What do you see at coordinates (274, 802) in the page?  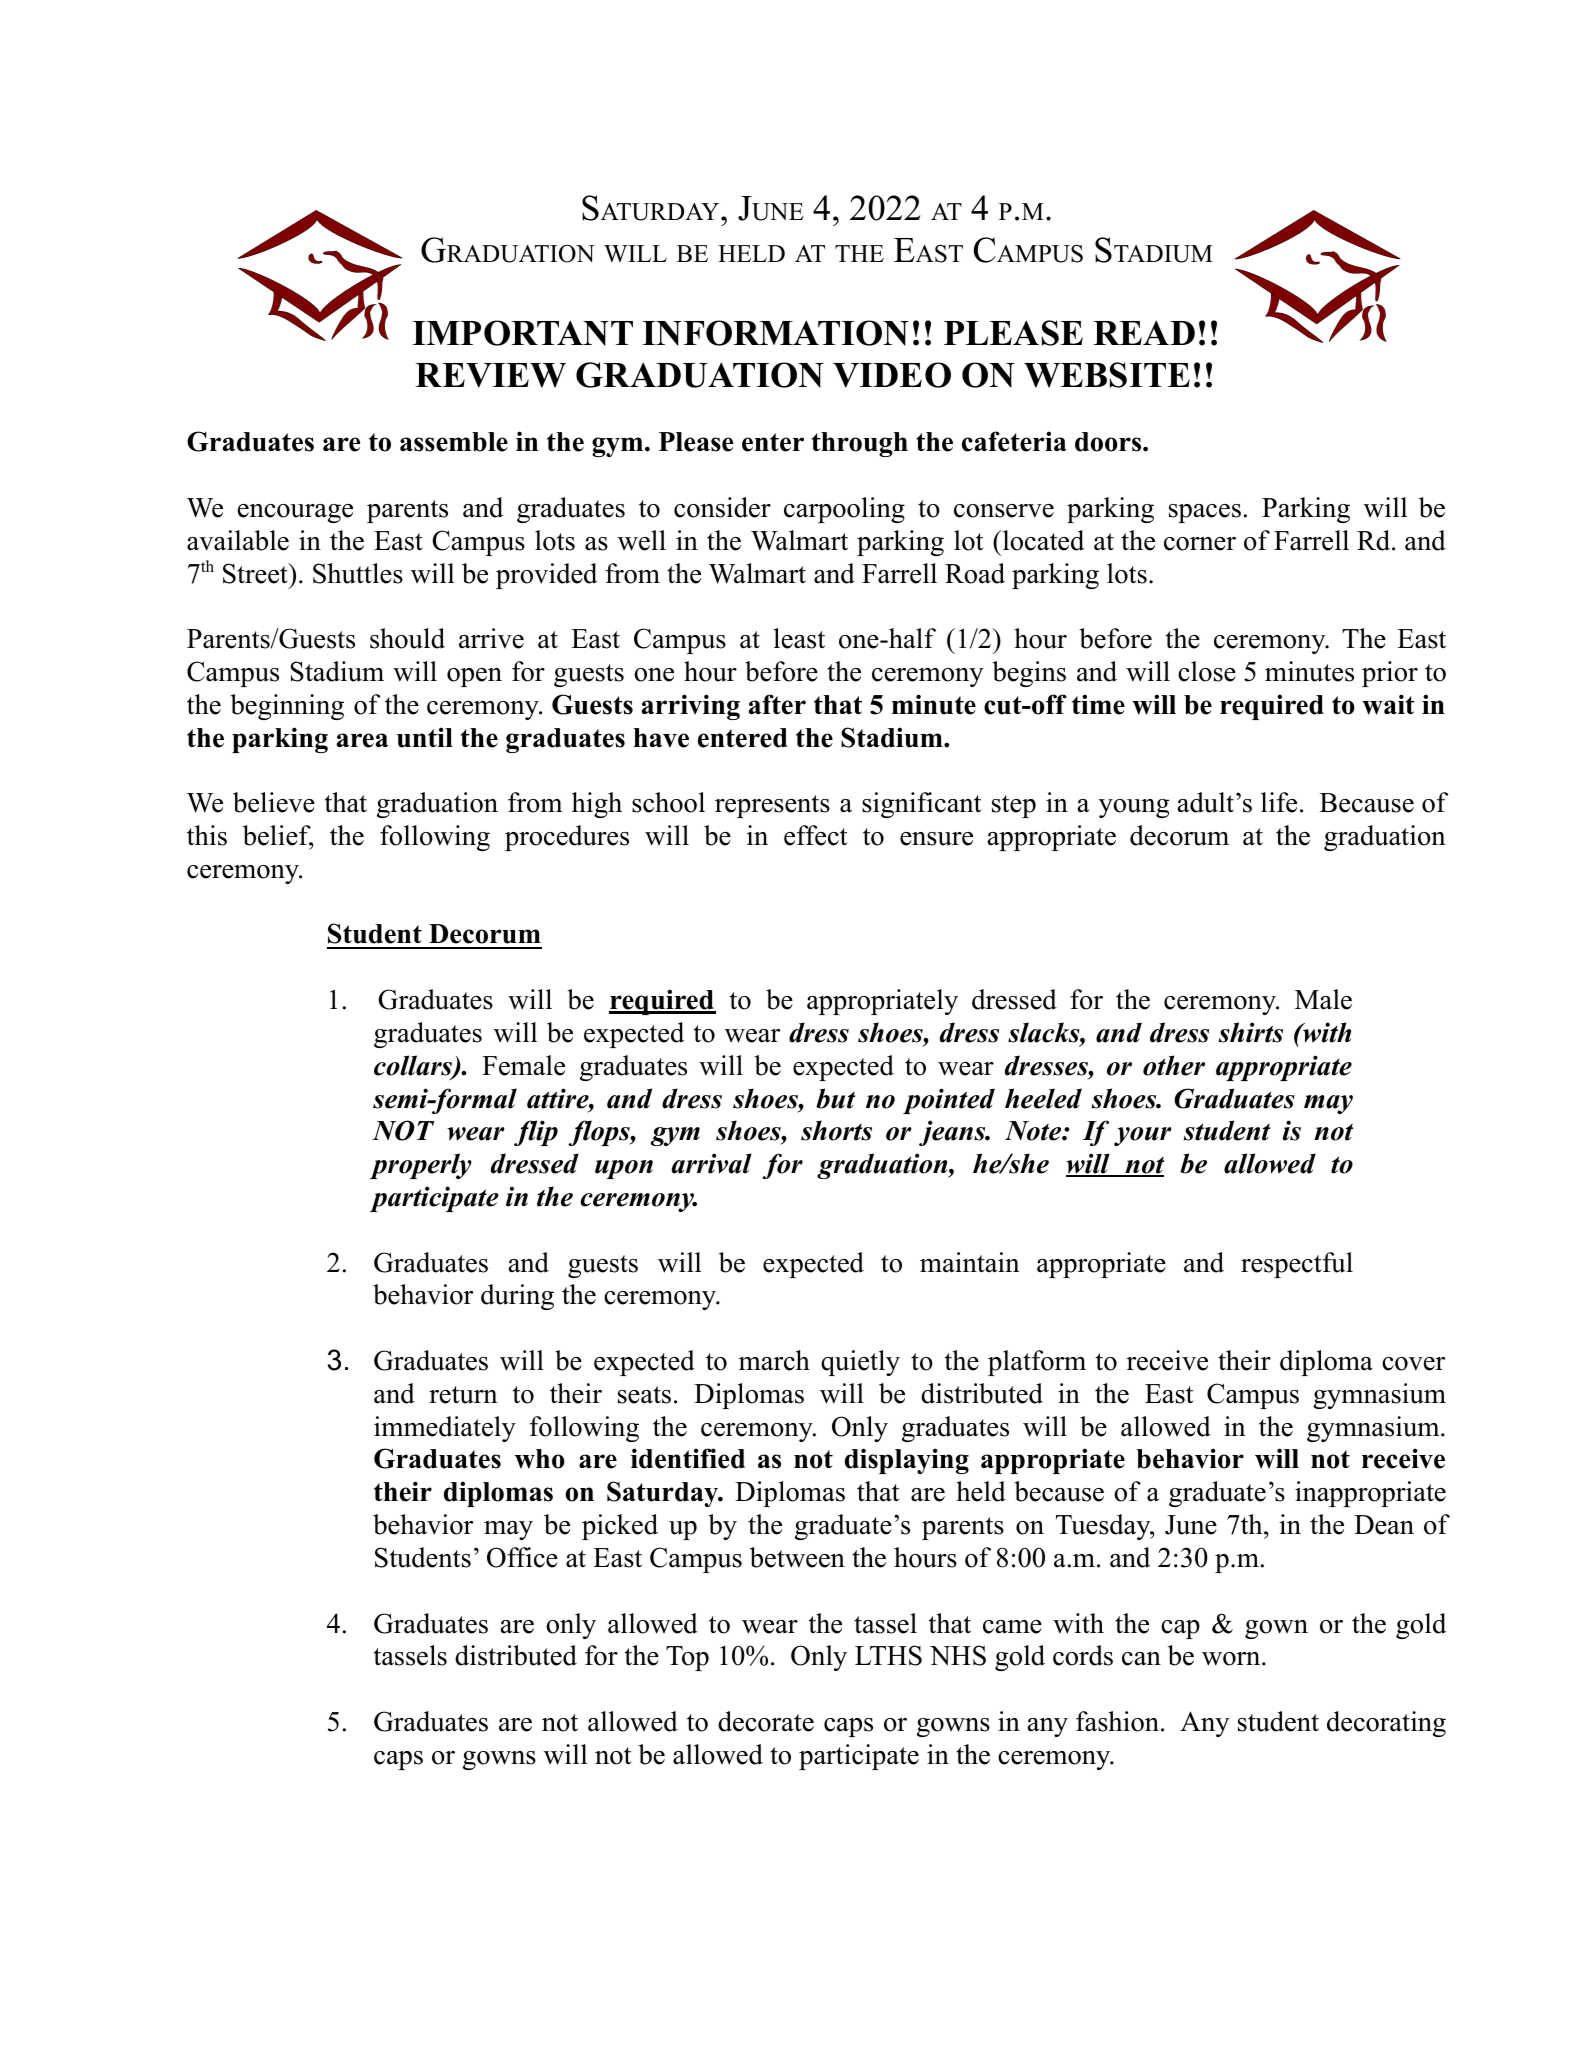 I see `believe` at bounding box center [274, 802].
